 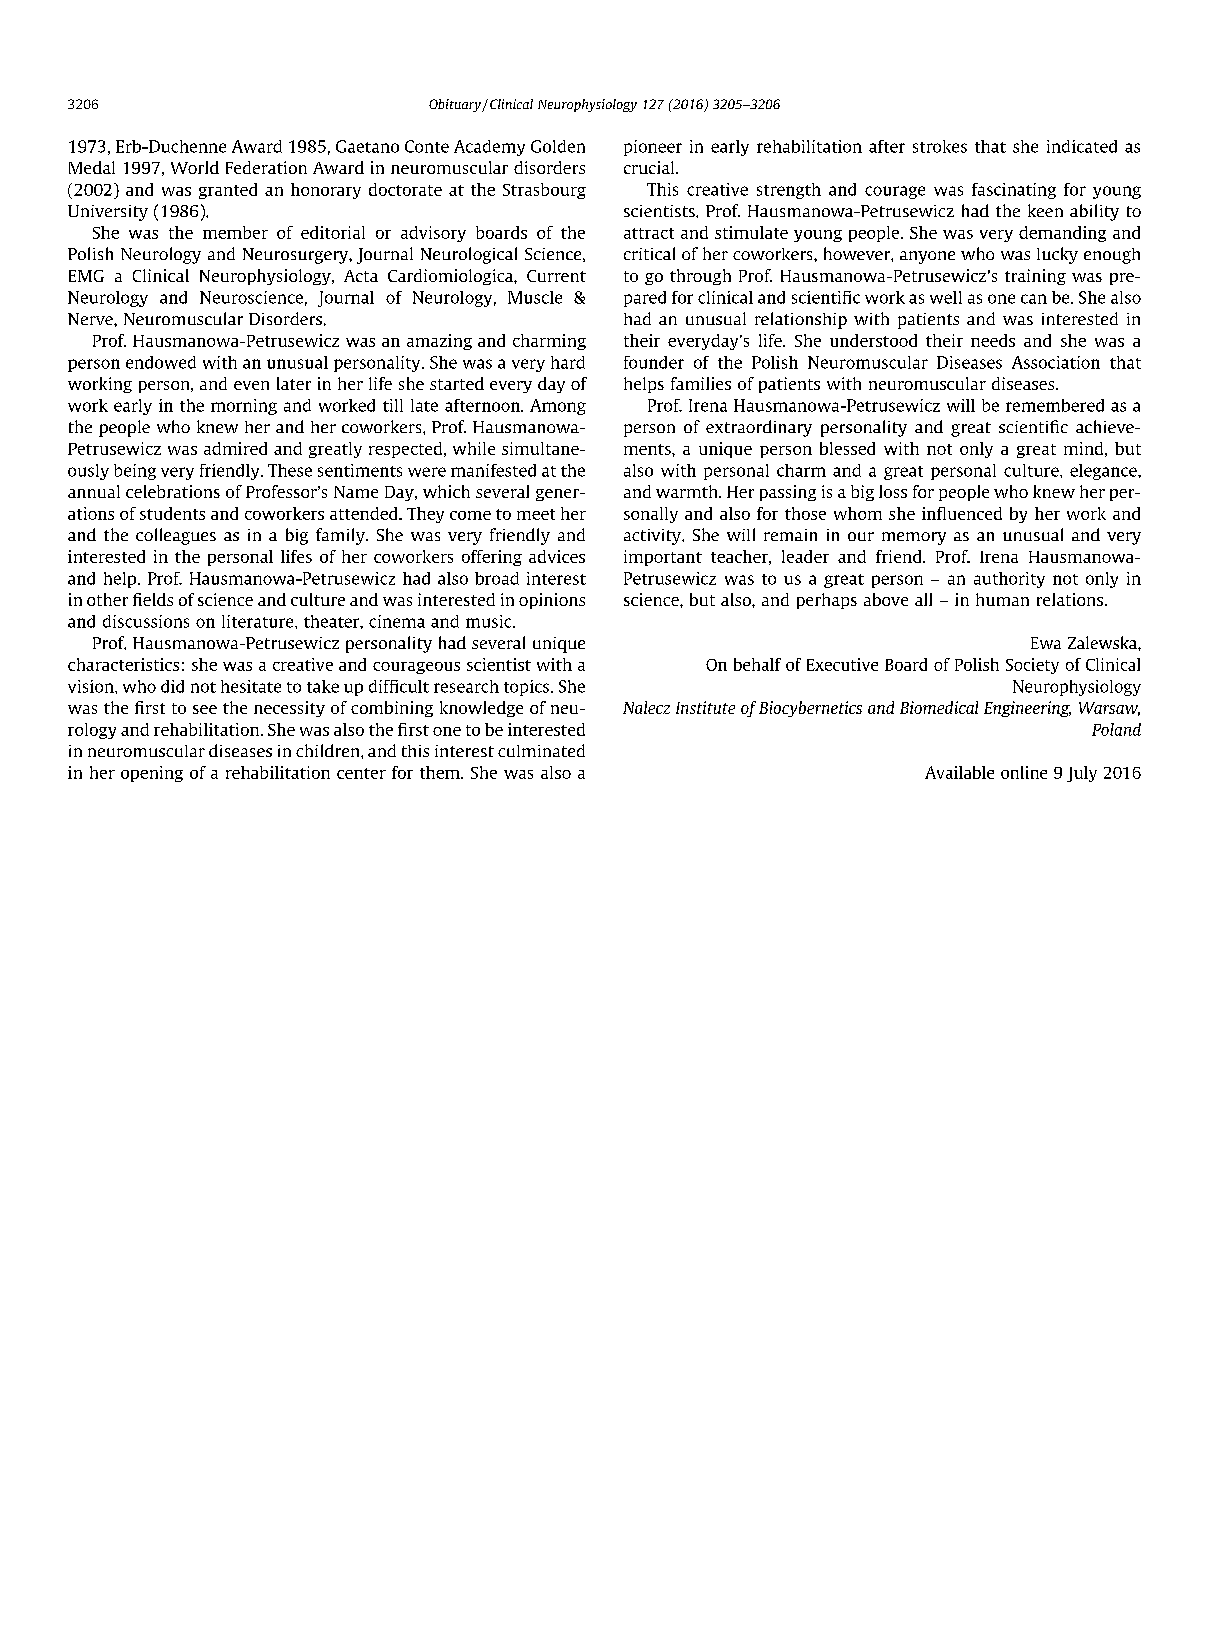 What do you see at coordinates (552, 601) in the document?
I see `opinions` at bounding box center [552, 601].
